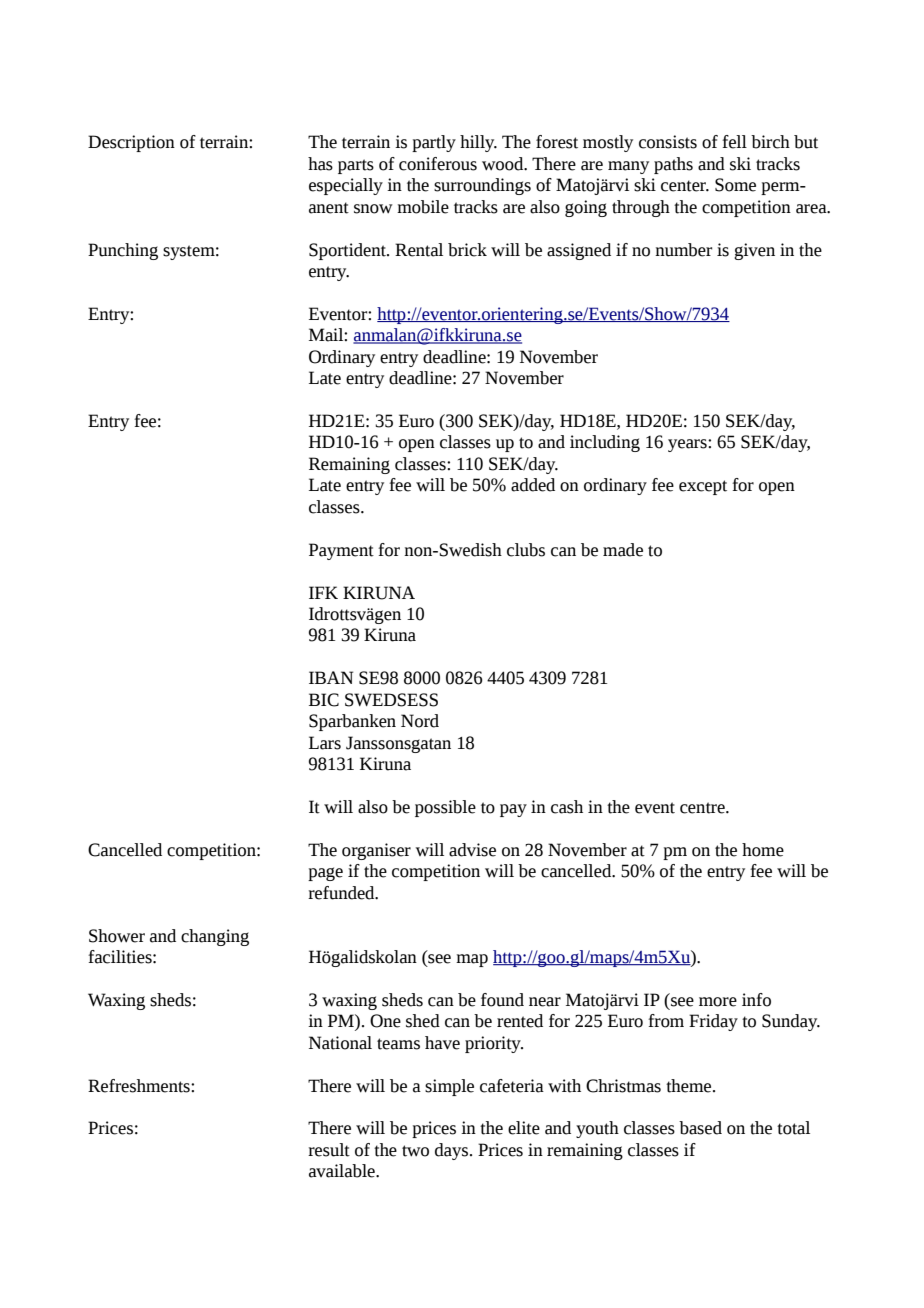 The width and height of the screenshot is (924, 1308). What do you see at coordinates (482, 186) in the screenshot?
I see `surroundings` at bounding box center [482, 186].
